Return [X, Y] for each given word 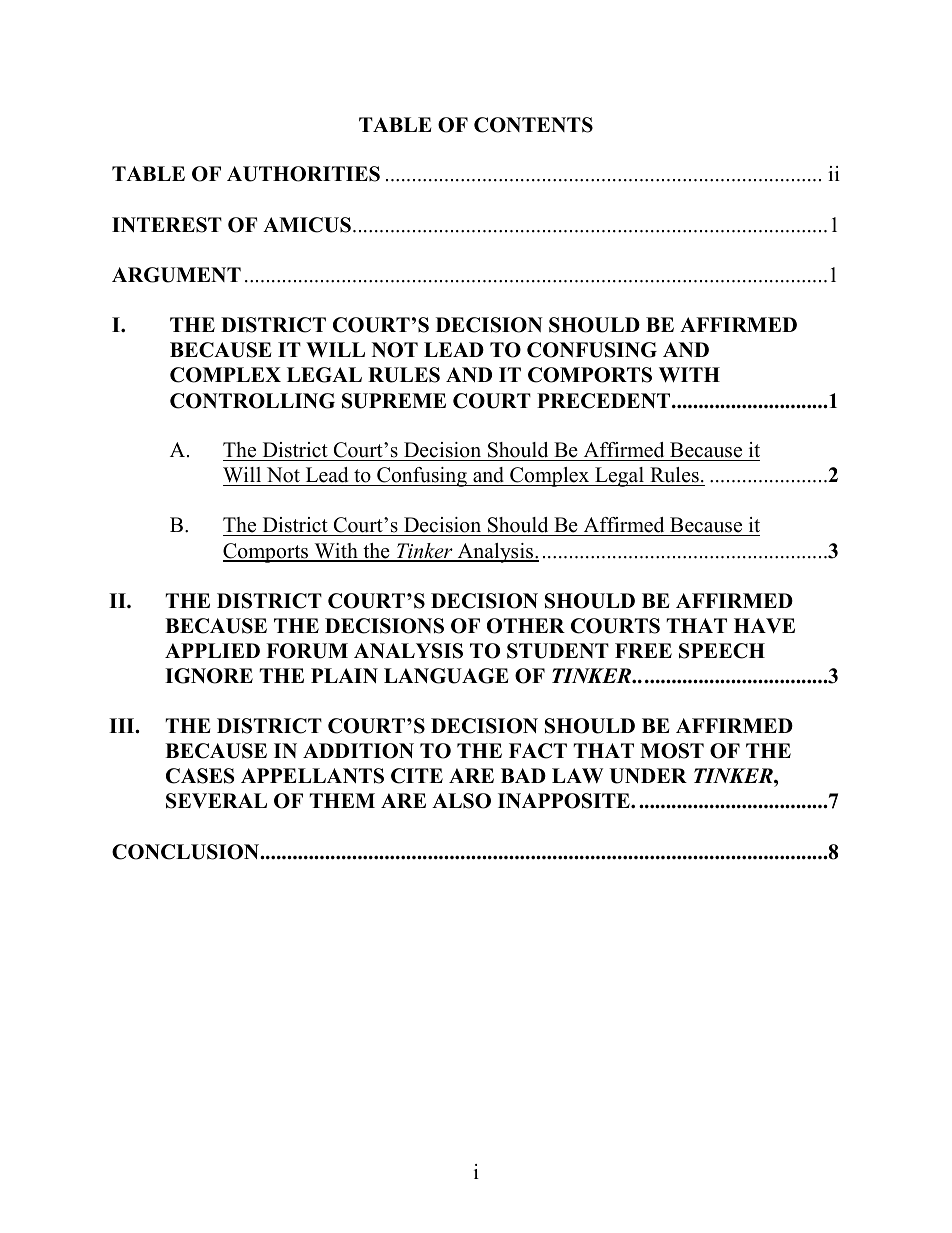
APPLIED [212, 650]
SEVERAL [216, 801]
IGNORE [209, 676]
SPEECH [722, 651]
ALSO [461, 801]
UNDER [648, 776]
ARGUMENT [176, 275]
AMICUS [307, 225]
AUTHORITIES [303, 174]
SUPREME [394, 401]
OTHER [526, 626]
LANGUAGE [446, 676]
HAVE [764, 625]
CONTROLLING [252, 401]
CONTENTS [533, 125]
